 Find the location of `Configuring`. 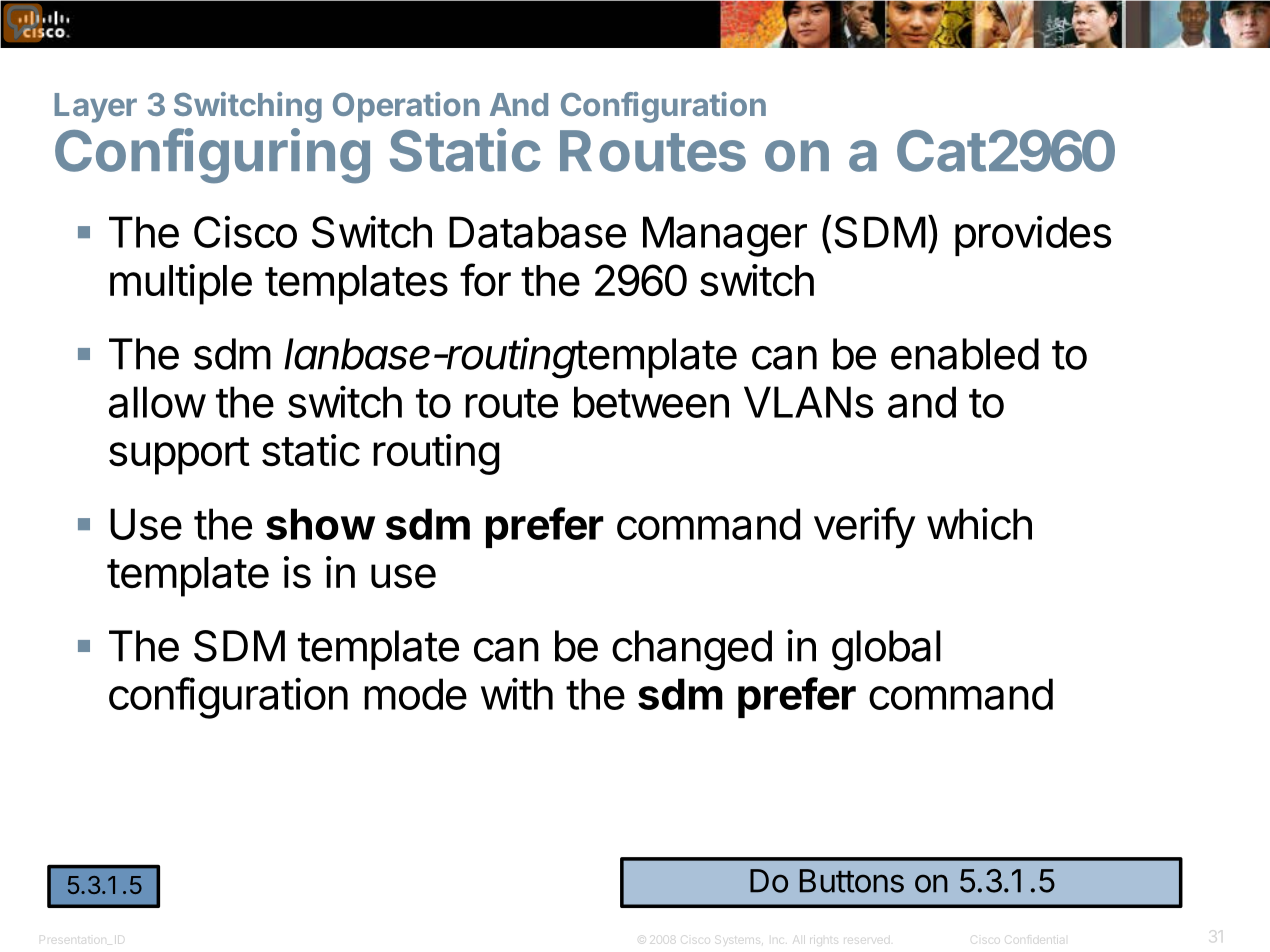

Configuring is located at coordinates (212, 156).
